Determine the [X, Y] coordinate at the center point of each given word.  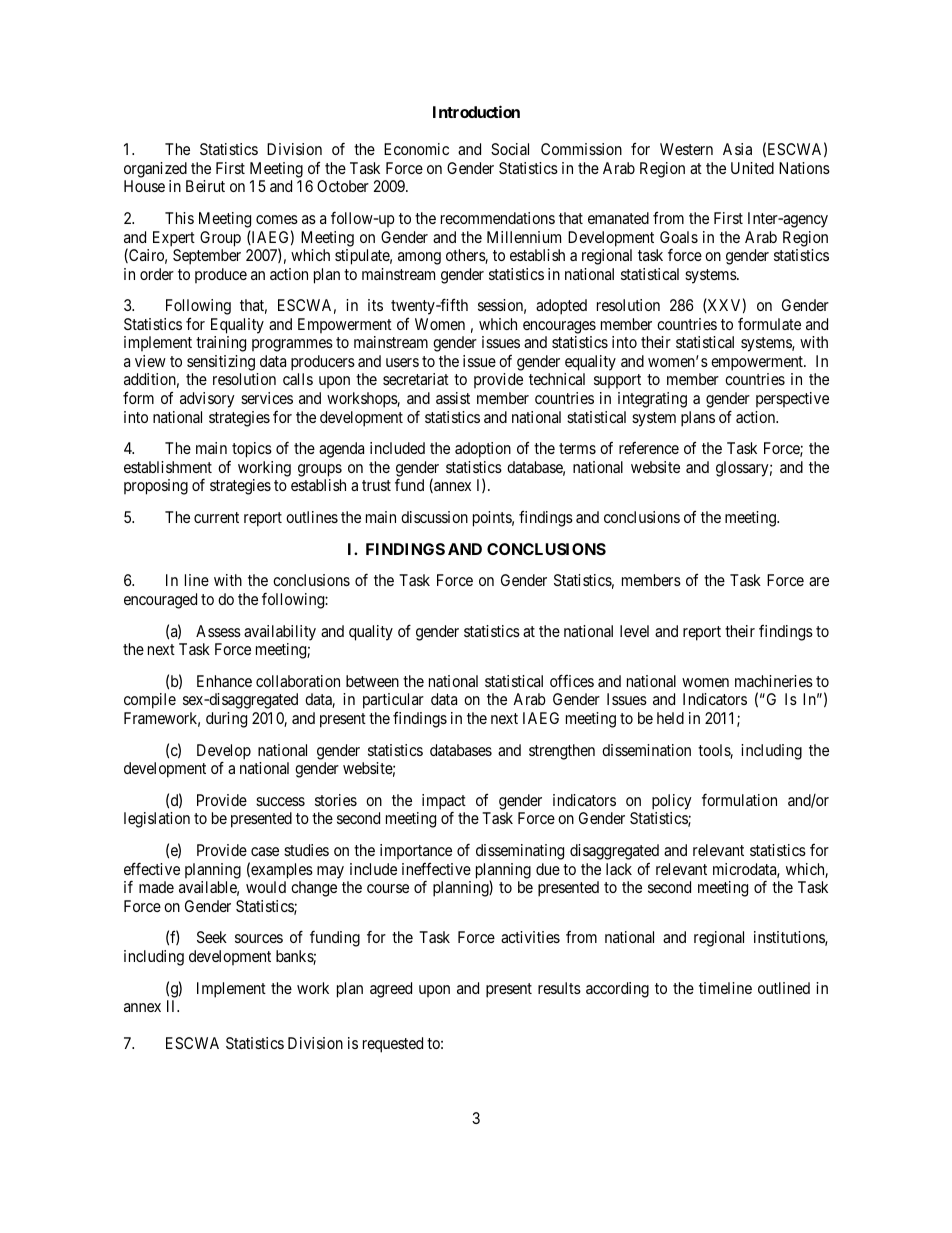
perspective [792, 399]
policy [672, 802]
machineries [774, 681]
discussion [434, 517]
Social [510, 149]
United [752, 168]
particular [393, 702]
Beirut [205, 186]
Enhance [224, 681]
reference [649, 448]
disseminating [520, 852]
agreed [391, 990]
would [266, 887]
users [402, 362]
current [216, 517]
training [221, 344]
